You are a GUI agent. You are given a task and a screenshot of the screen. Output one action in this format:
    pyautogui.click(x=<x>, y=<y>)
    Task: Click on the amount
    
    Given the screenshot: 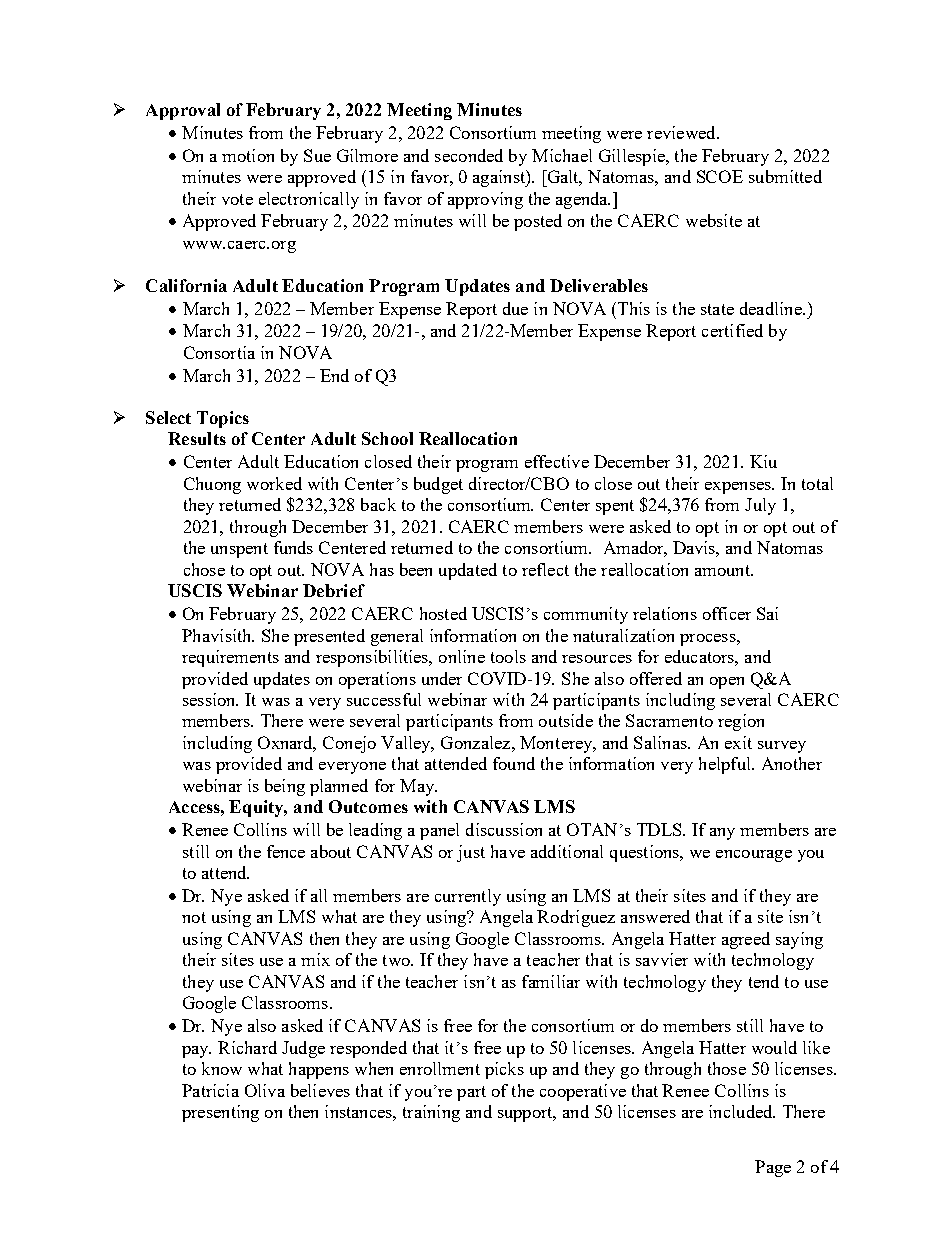 What is the action you would take?
    pyautogui.click(x=724, y=570)
